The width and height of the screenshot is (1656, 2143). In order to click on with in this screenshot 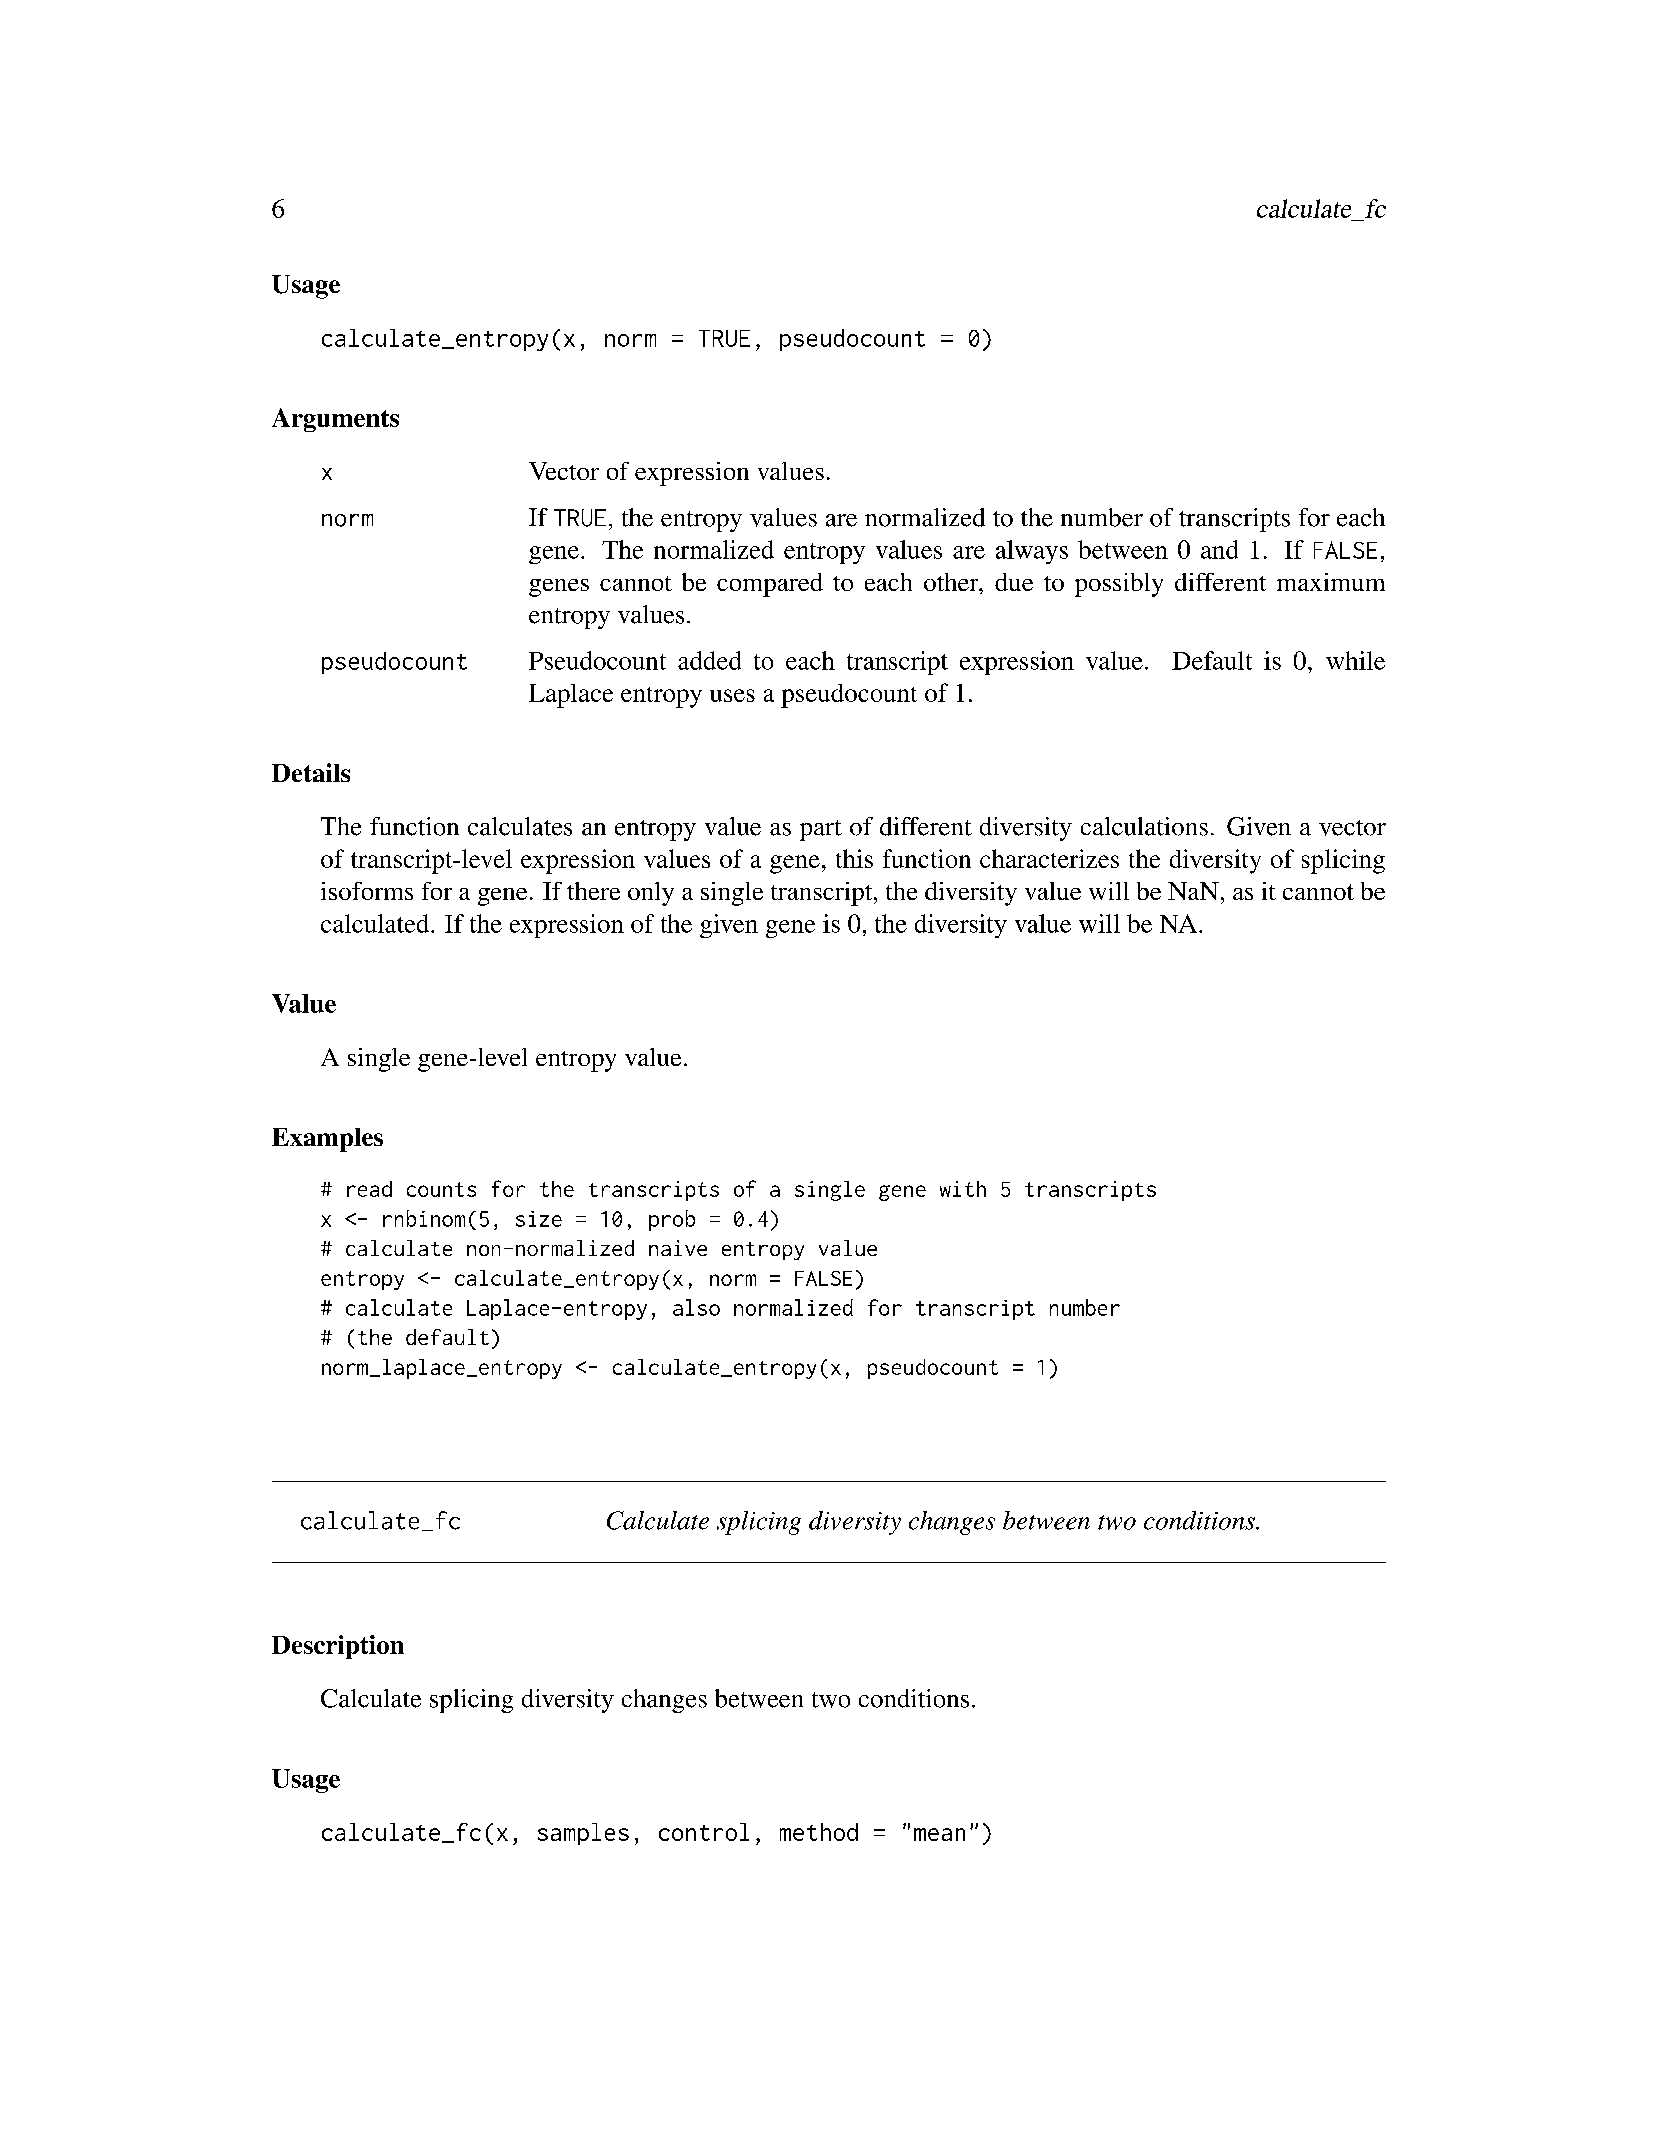, I will do `click(963, 1189)`.
